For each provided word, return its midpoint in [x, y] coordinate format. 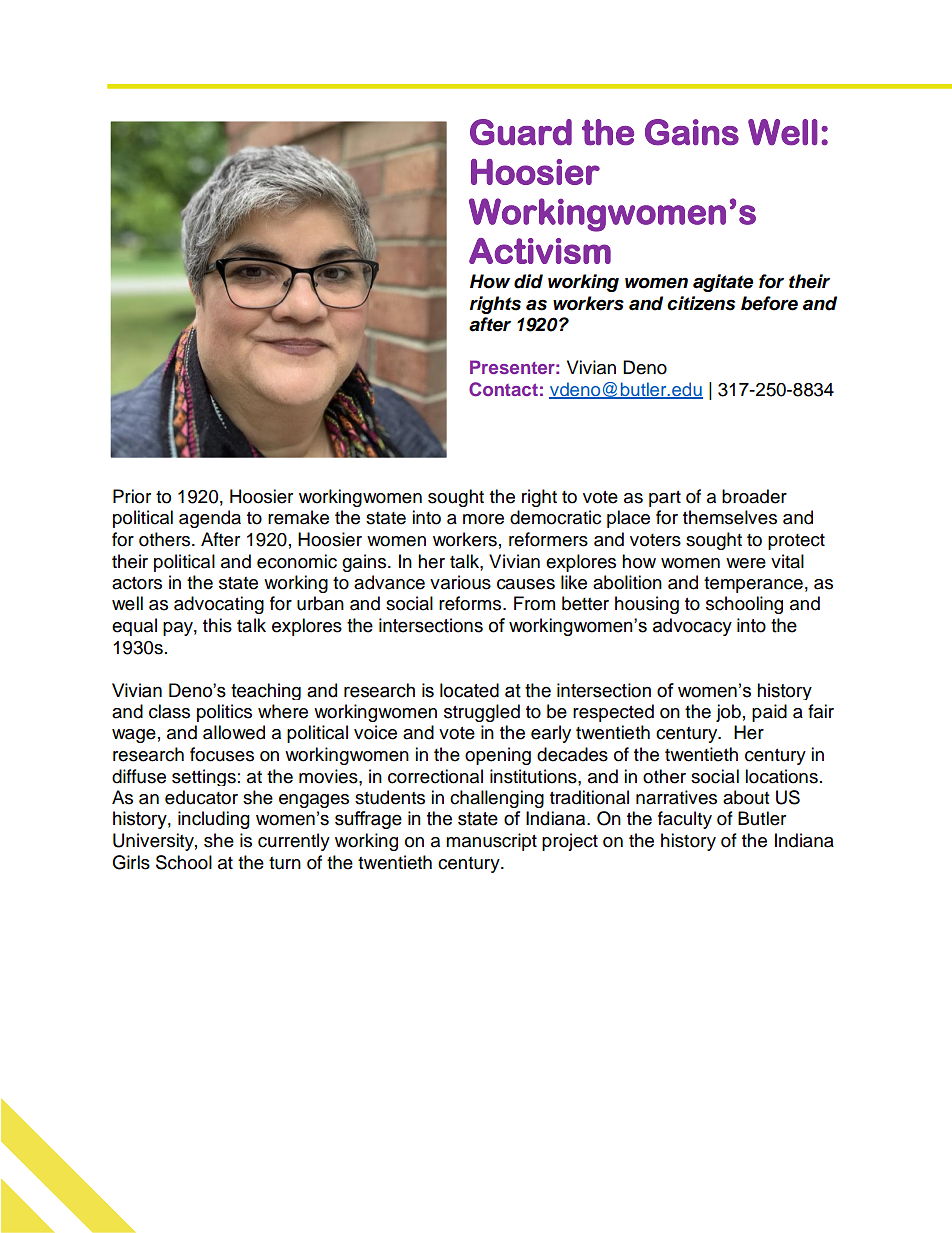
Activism [540, 251]
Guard [521, 132]
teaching [266, 691]
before [769, 303]
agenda [210, 519]
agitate [723, 283]
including [214, 820]
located [469, 690]
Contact [503, 389]
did [528, 281]
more [483, 519]
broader [754, 496]
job [728, 713]
